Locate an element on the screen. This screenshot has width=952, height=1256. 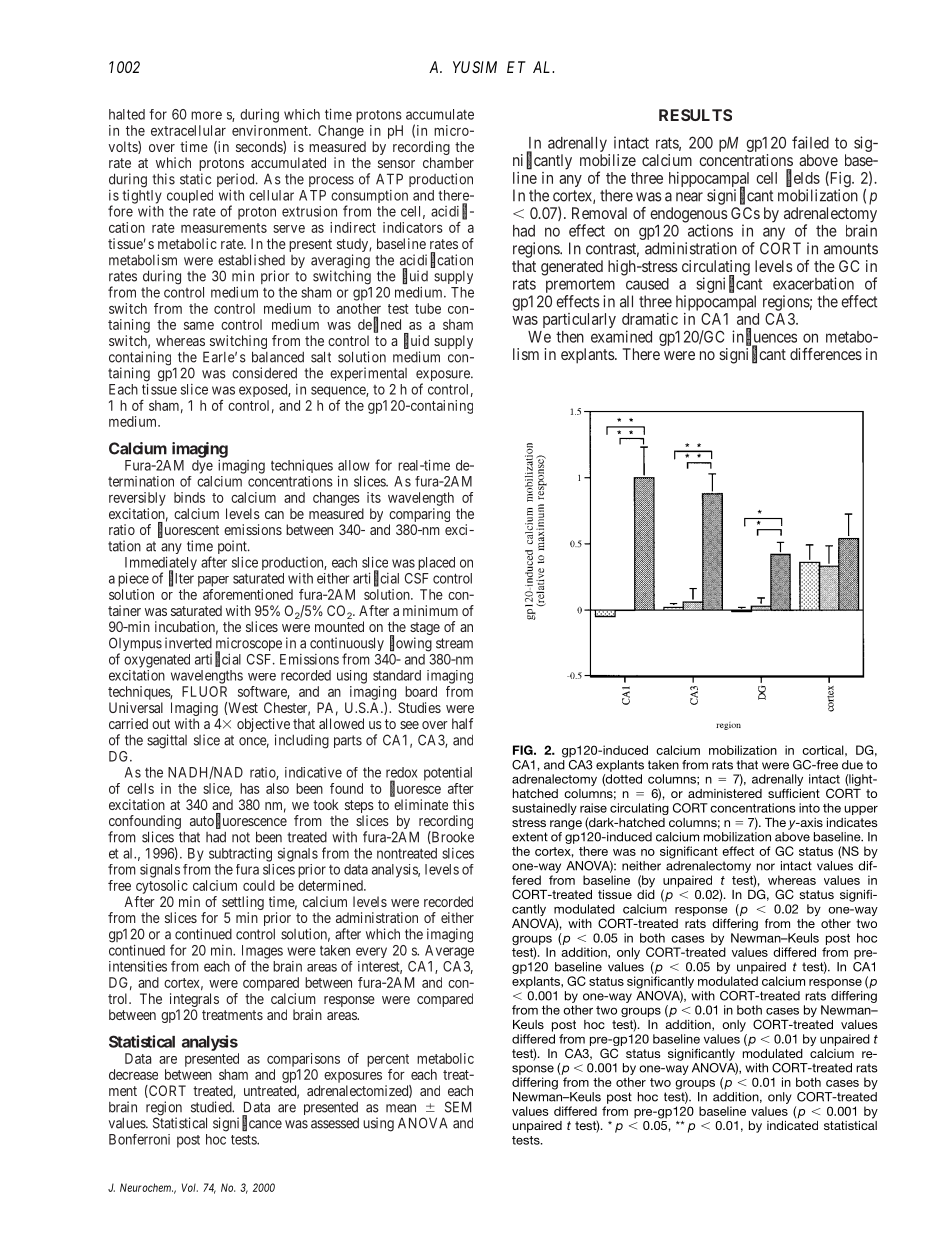
stream is located at coordinates (454, 643).
